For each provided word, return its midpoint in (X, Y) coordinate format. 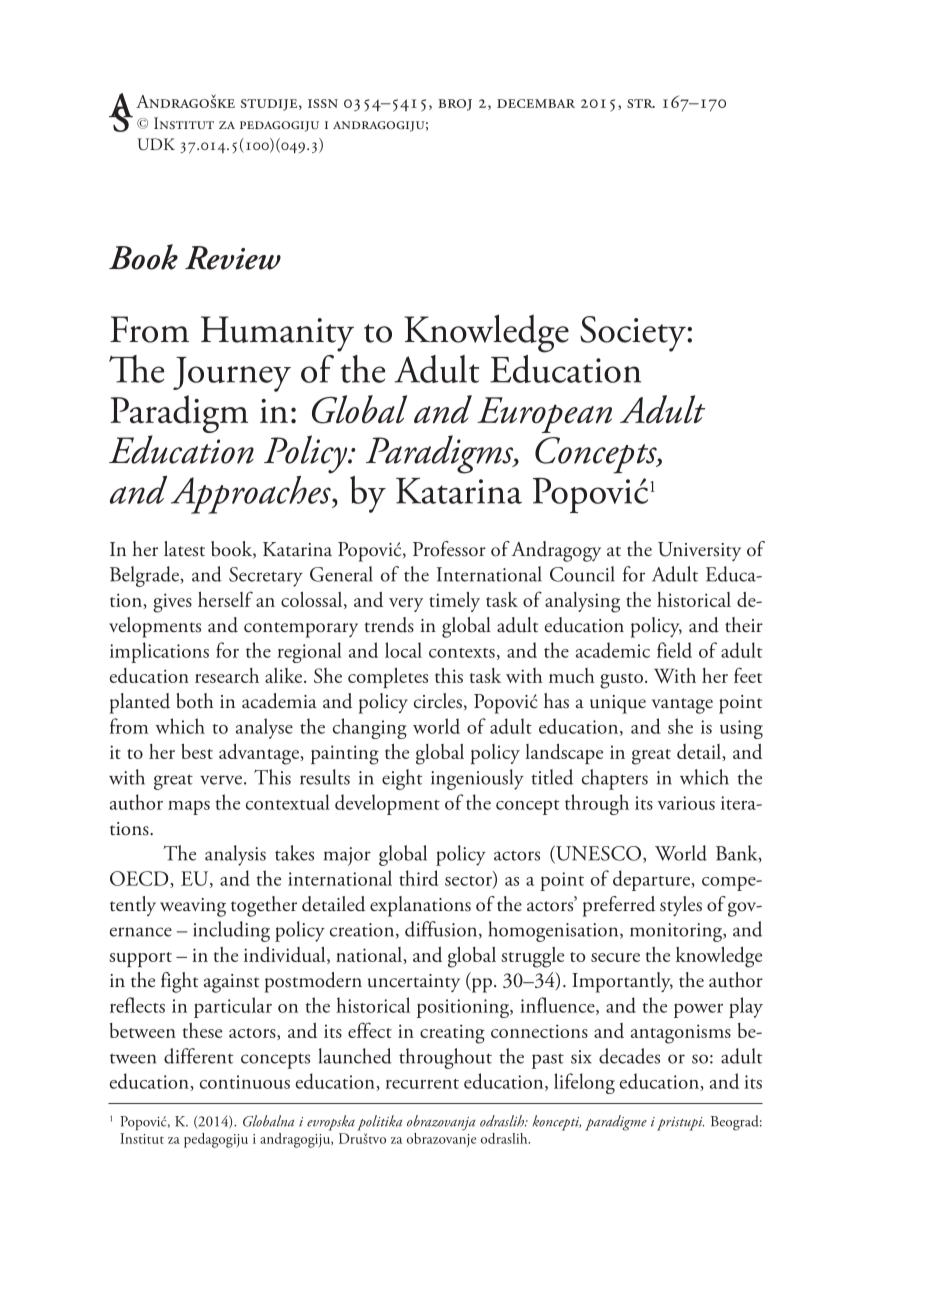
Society (634, 334)
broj (455, 105)
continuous (245, 1082)
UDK (156, 144)
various (686, 803)
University (699, 551)
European (544, 415)
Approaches (252, 493)
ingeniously (477, 779)
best (197, 751)
